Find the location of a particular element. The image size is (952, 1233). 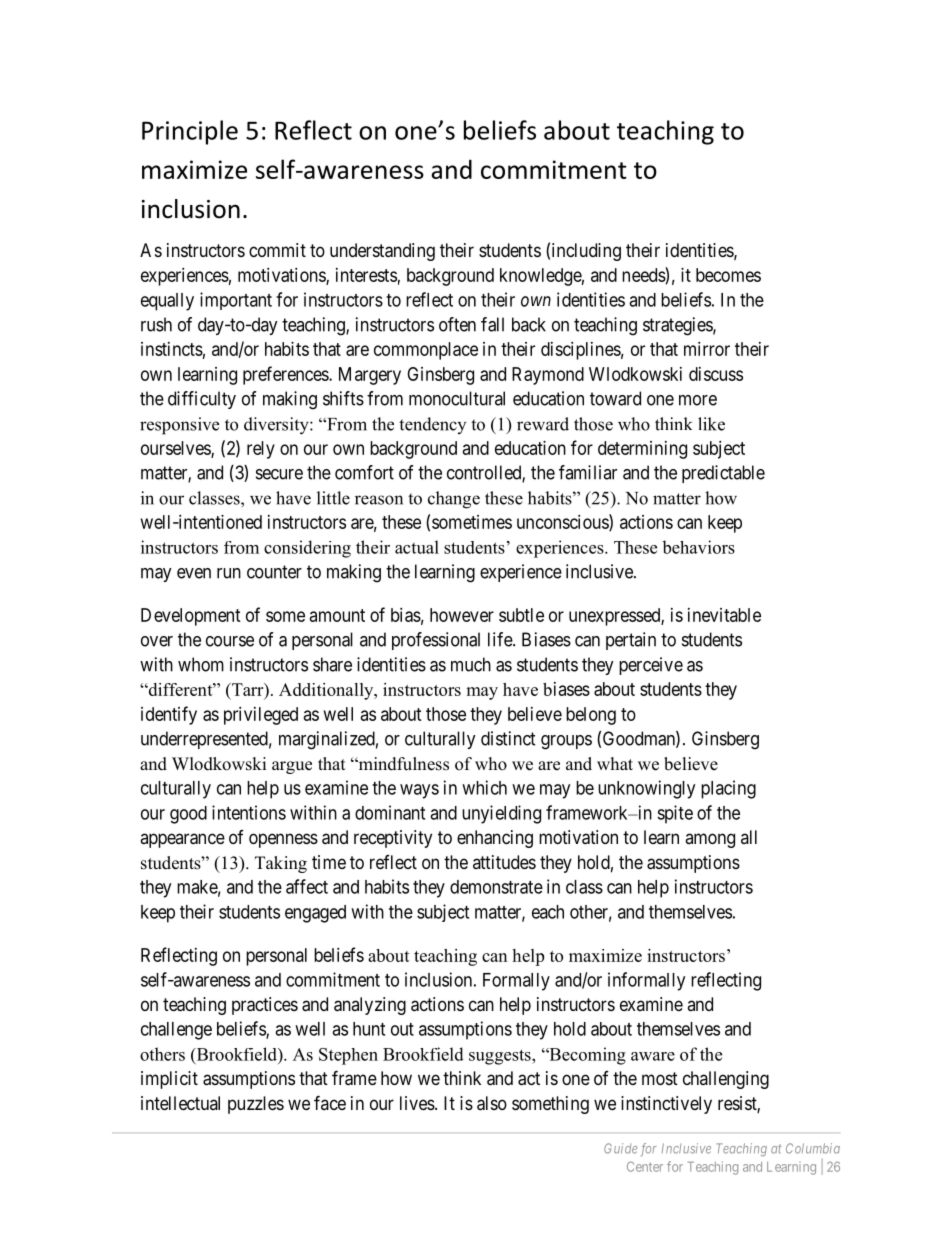

Principle is located at coordinates (190, 132).
